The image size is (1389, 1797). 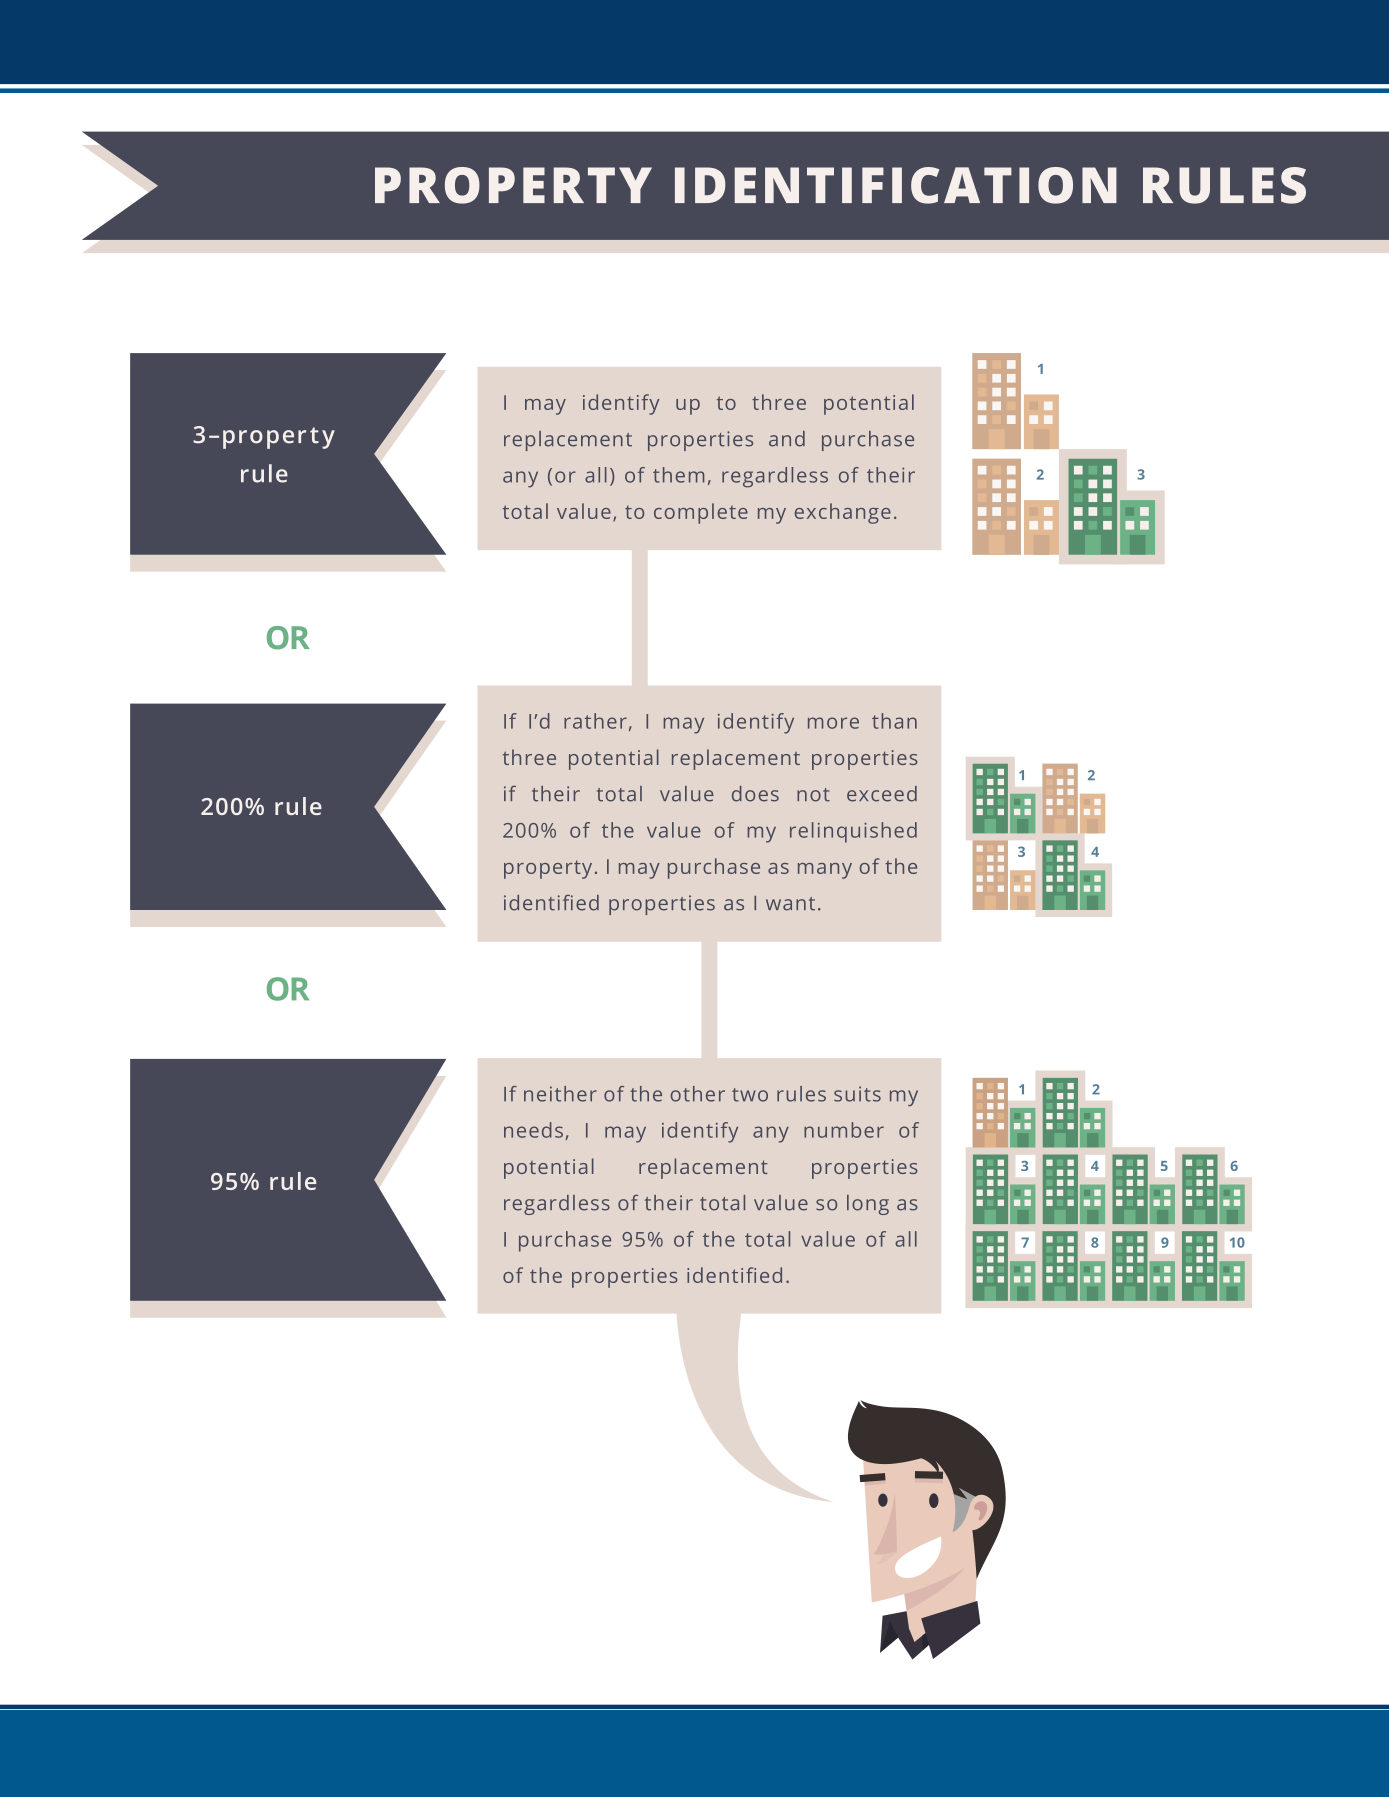 I want to click on neither, so click(x=560, y=1094).
